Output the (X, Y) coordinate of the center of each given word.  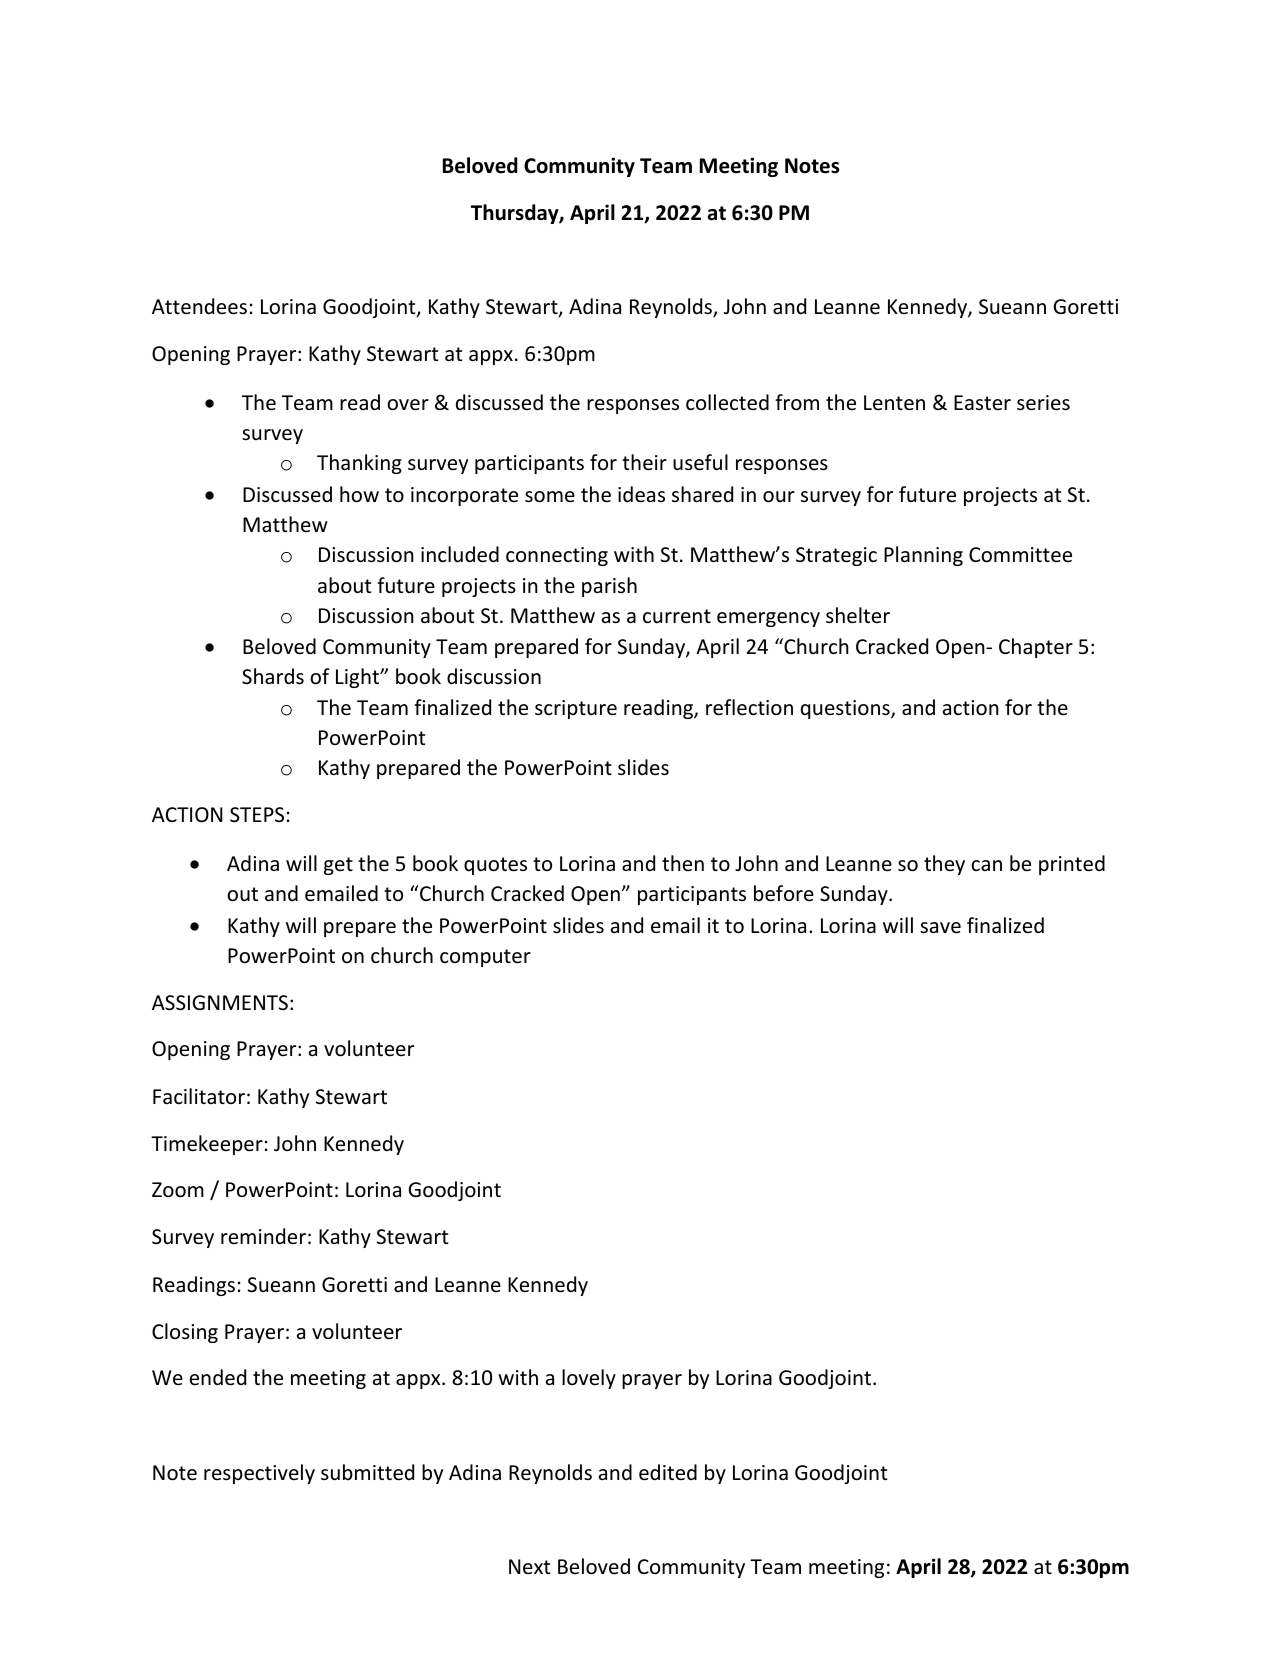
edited (668, 1472)
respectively (259, 1474)
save (940, 928)
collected (727, 402)
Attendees (199, 306)
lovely (589, 1379)
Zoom (178, 1190)
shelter (858, 615)
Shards (273, 676)
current (677, 616)
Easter (982, 402)
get (338, 866)
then (683, 863)
